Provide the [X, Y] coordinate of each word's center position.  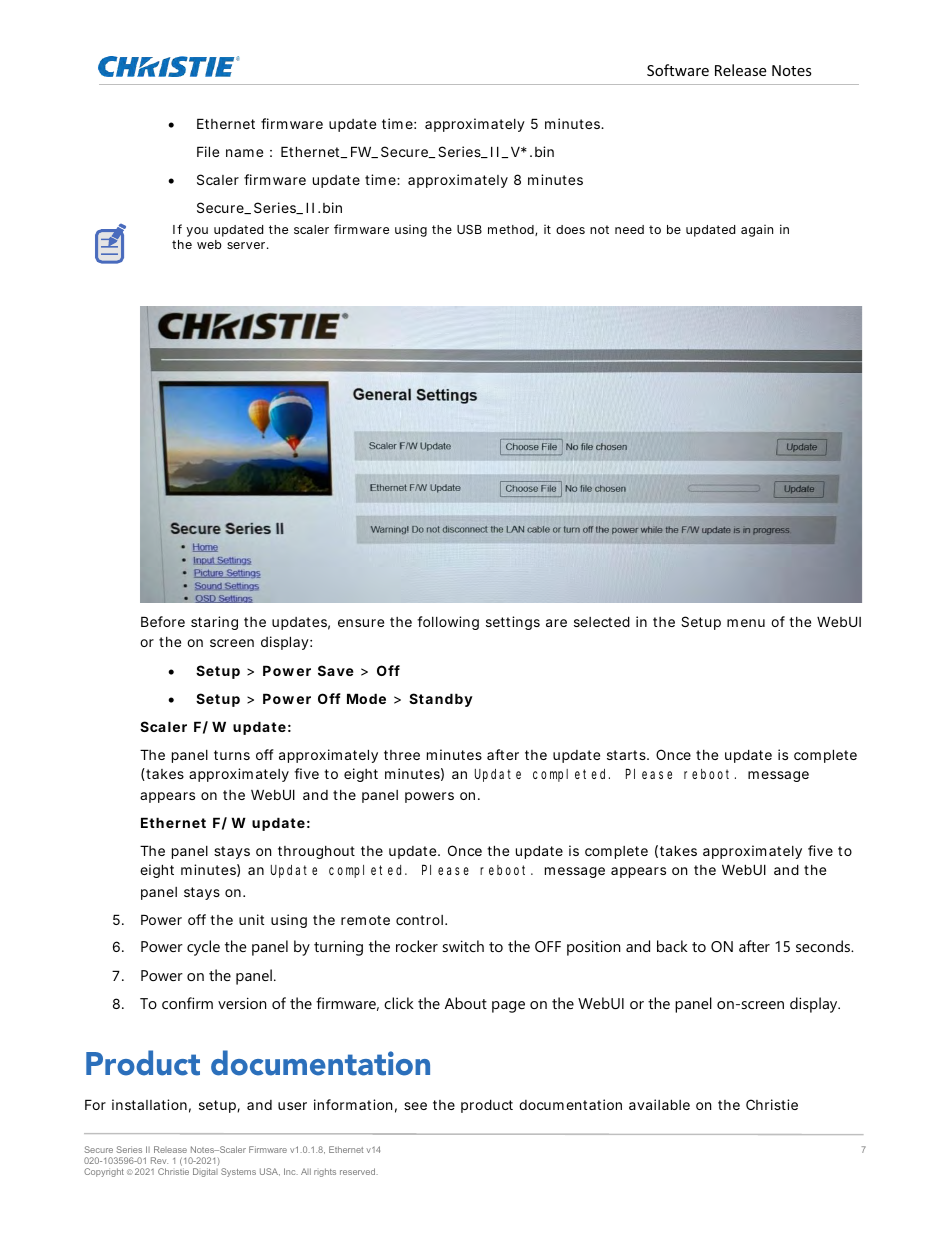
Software [678, 70]
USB [469, 229]
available [659, 1104]
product [487, 1106]
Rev [159, 1160]
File [208, 151]
